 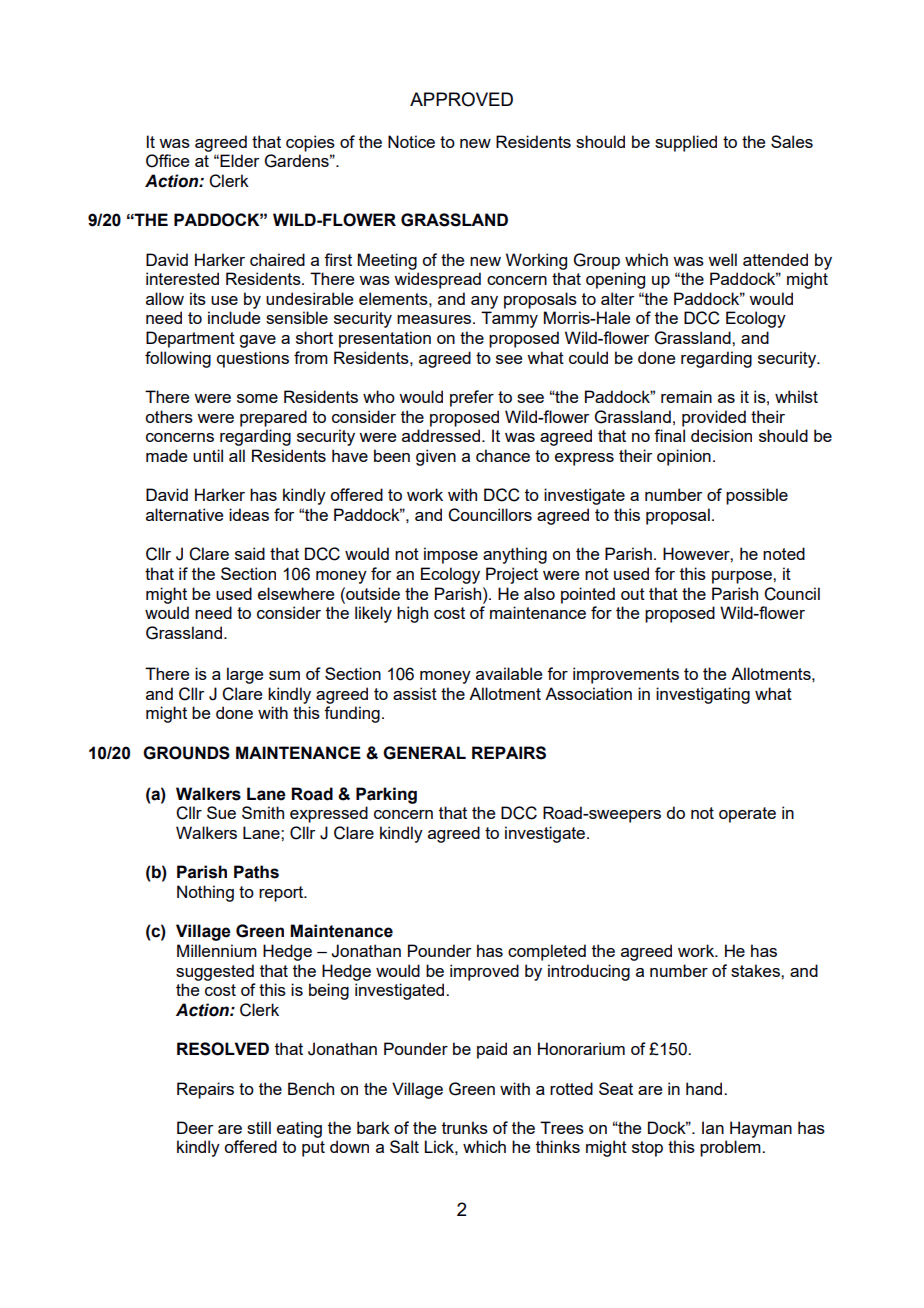 I want to click on available, so click(x=509, y=673).
